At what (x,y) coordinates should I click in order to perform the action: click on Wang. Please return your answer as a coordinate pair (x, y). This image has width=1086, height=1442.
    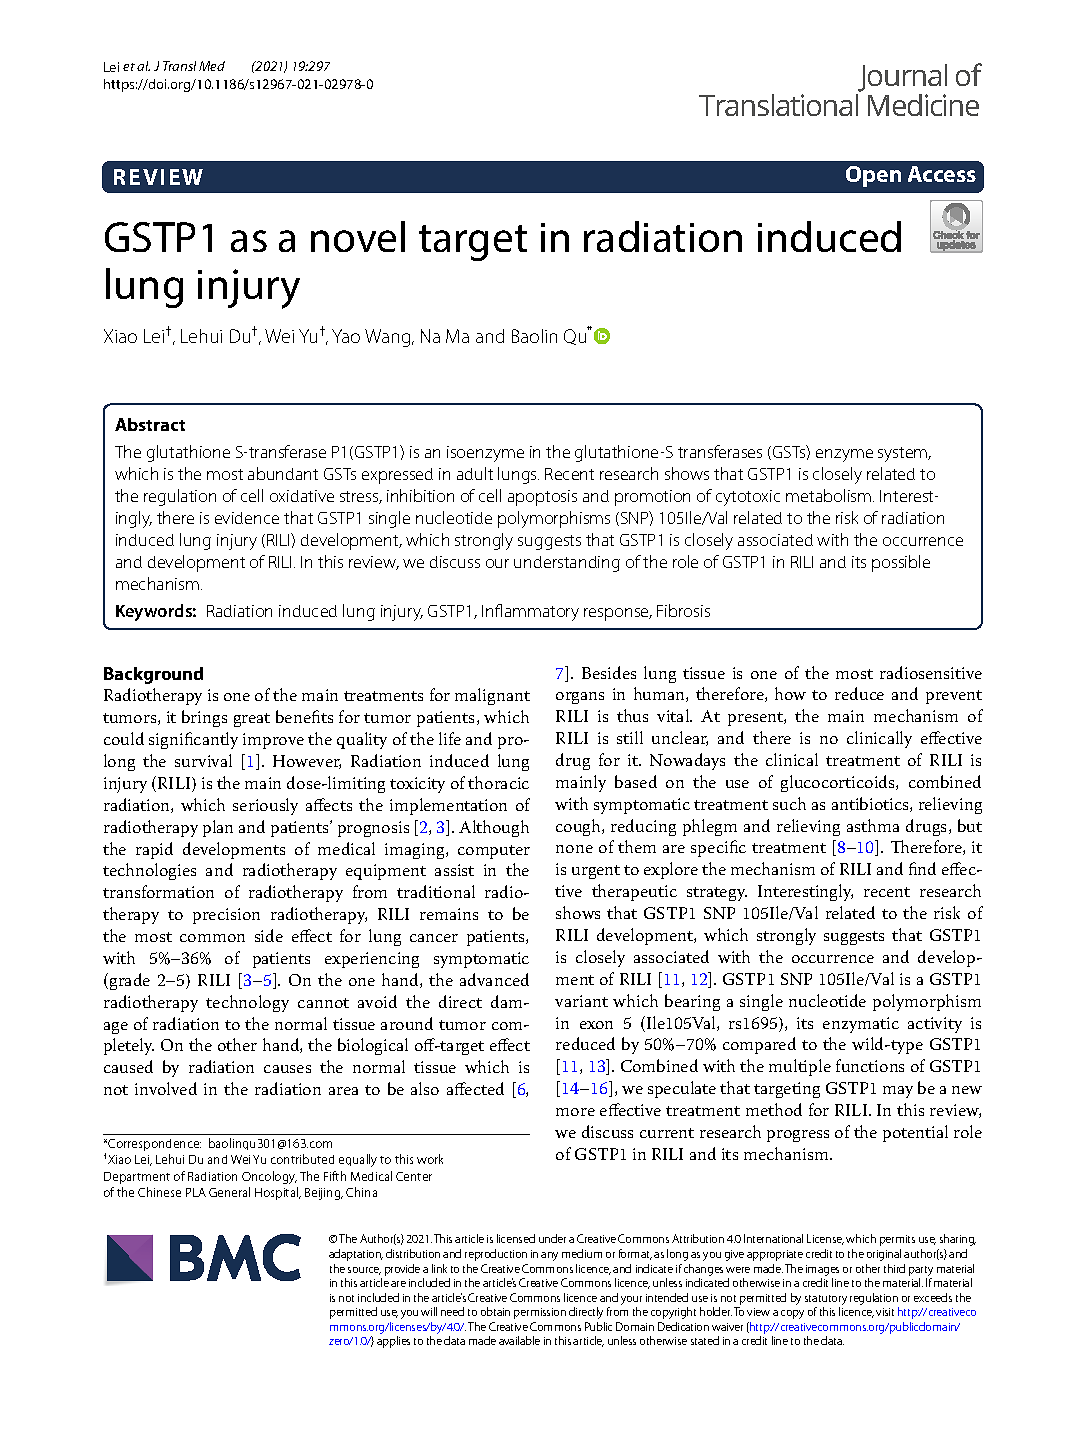
    Looking at the image, I should click on (389, 338).
